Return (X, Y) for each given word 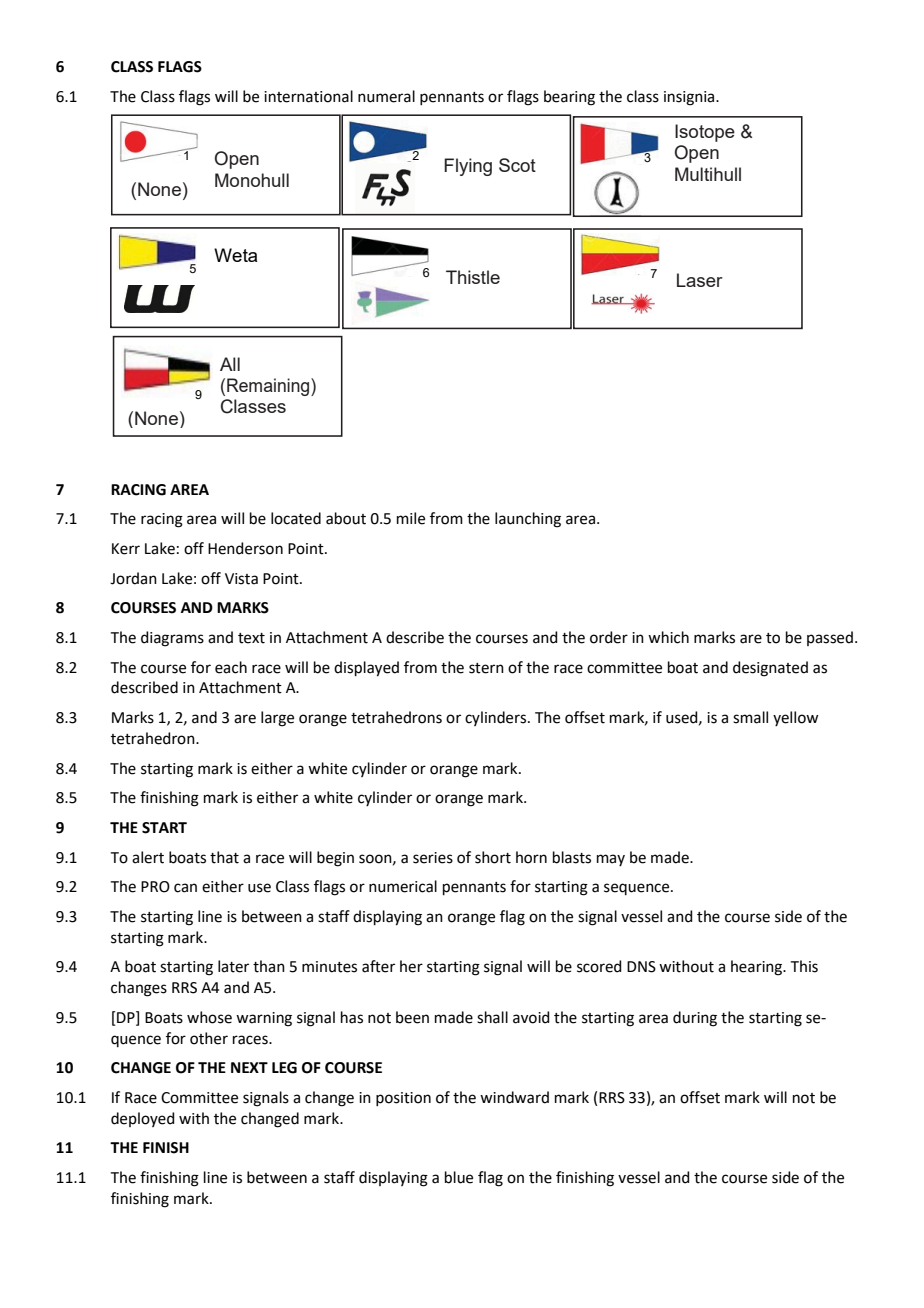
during (695, 1019)
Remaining (269, 387)
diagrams (172, 639)
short (493, 857)
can (185, 888)
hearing (758, 968)
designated (770, 669)
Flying (468, 167)
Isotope (705, 133)
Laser (700, 280)
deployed (143, 1119)
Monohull (252, 180)
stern (486, 668)
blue (459, 1177)
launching (528, 520)
